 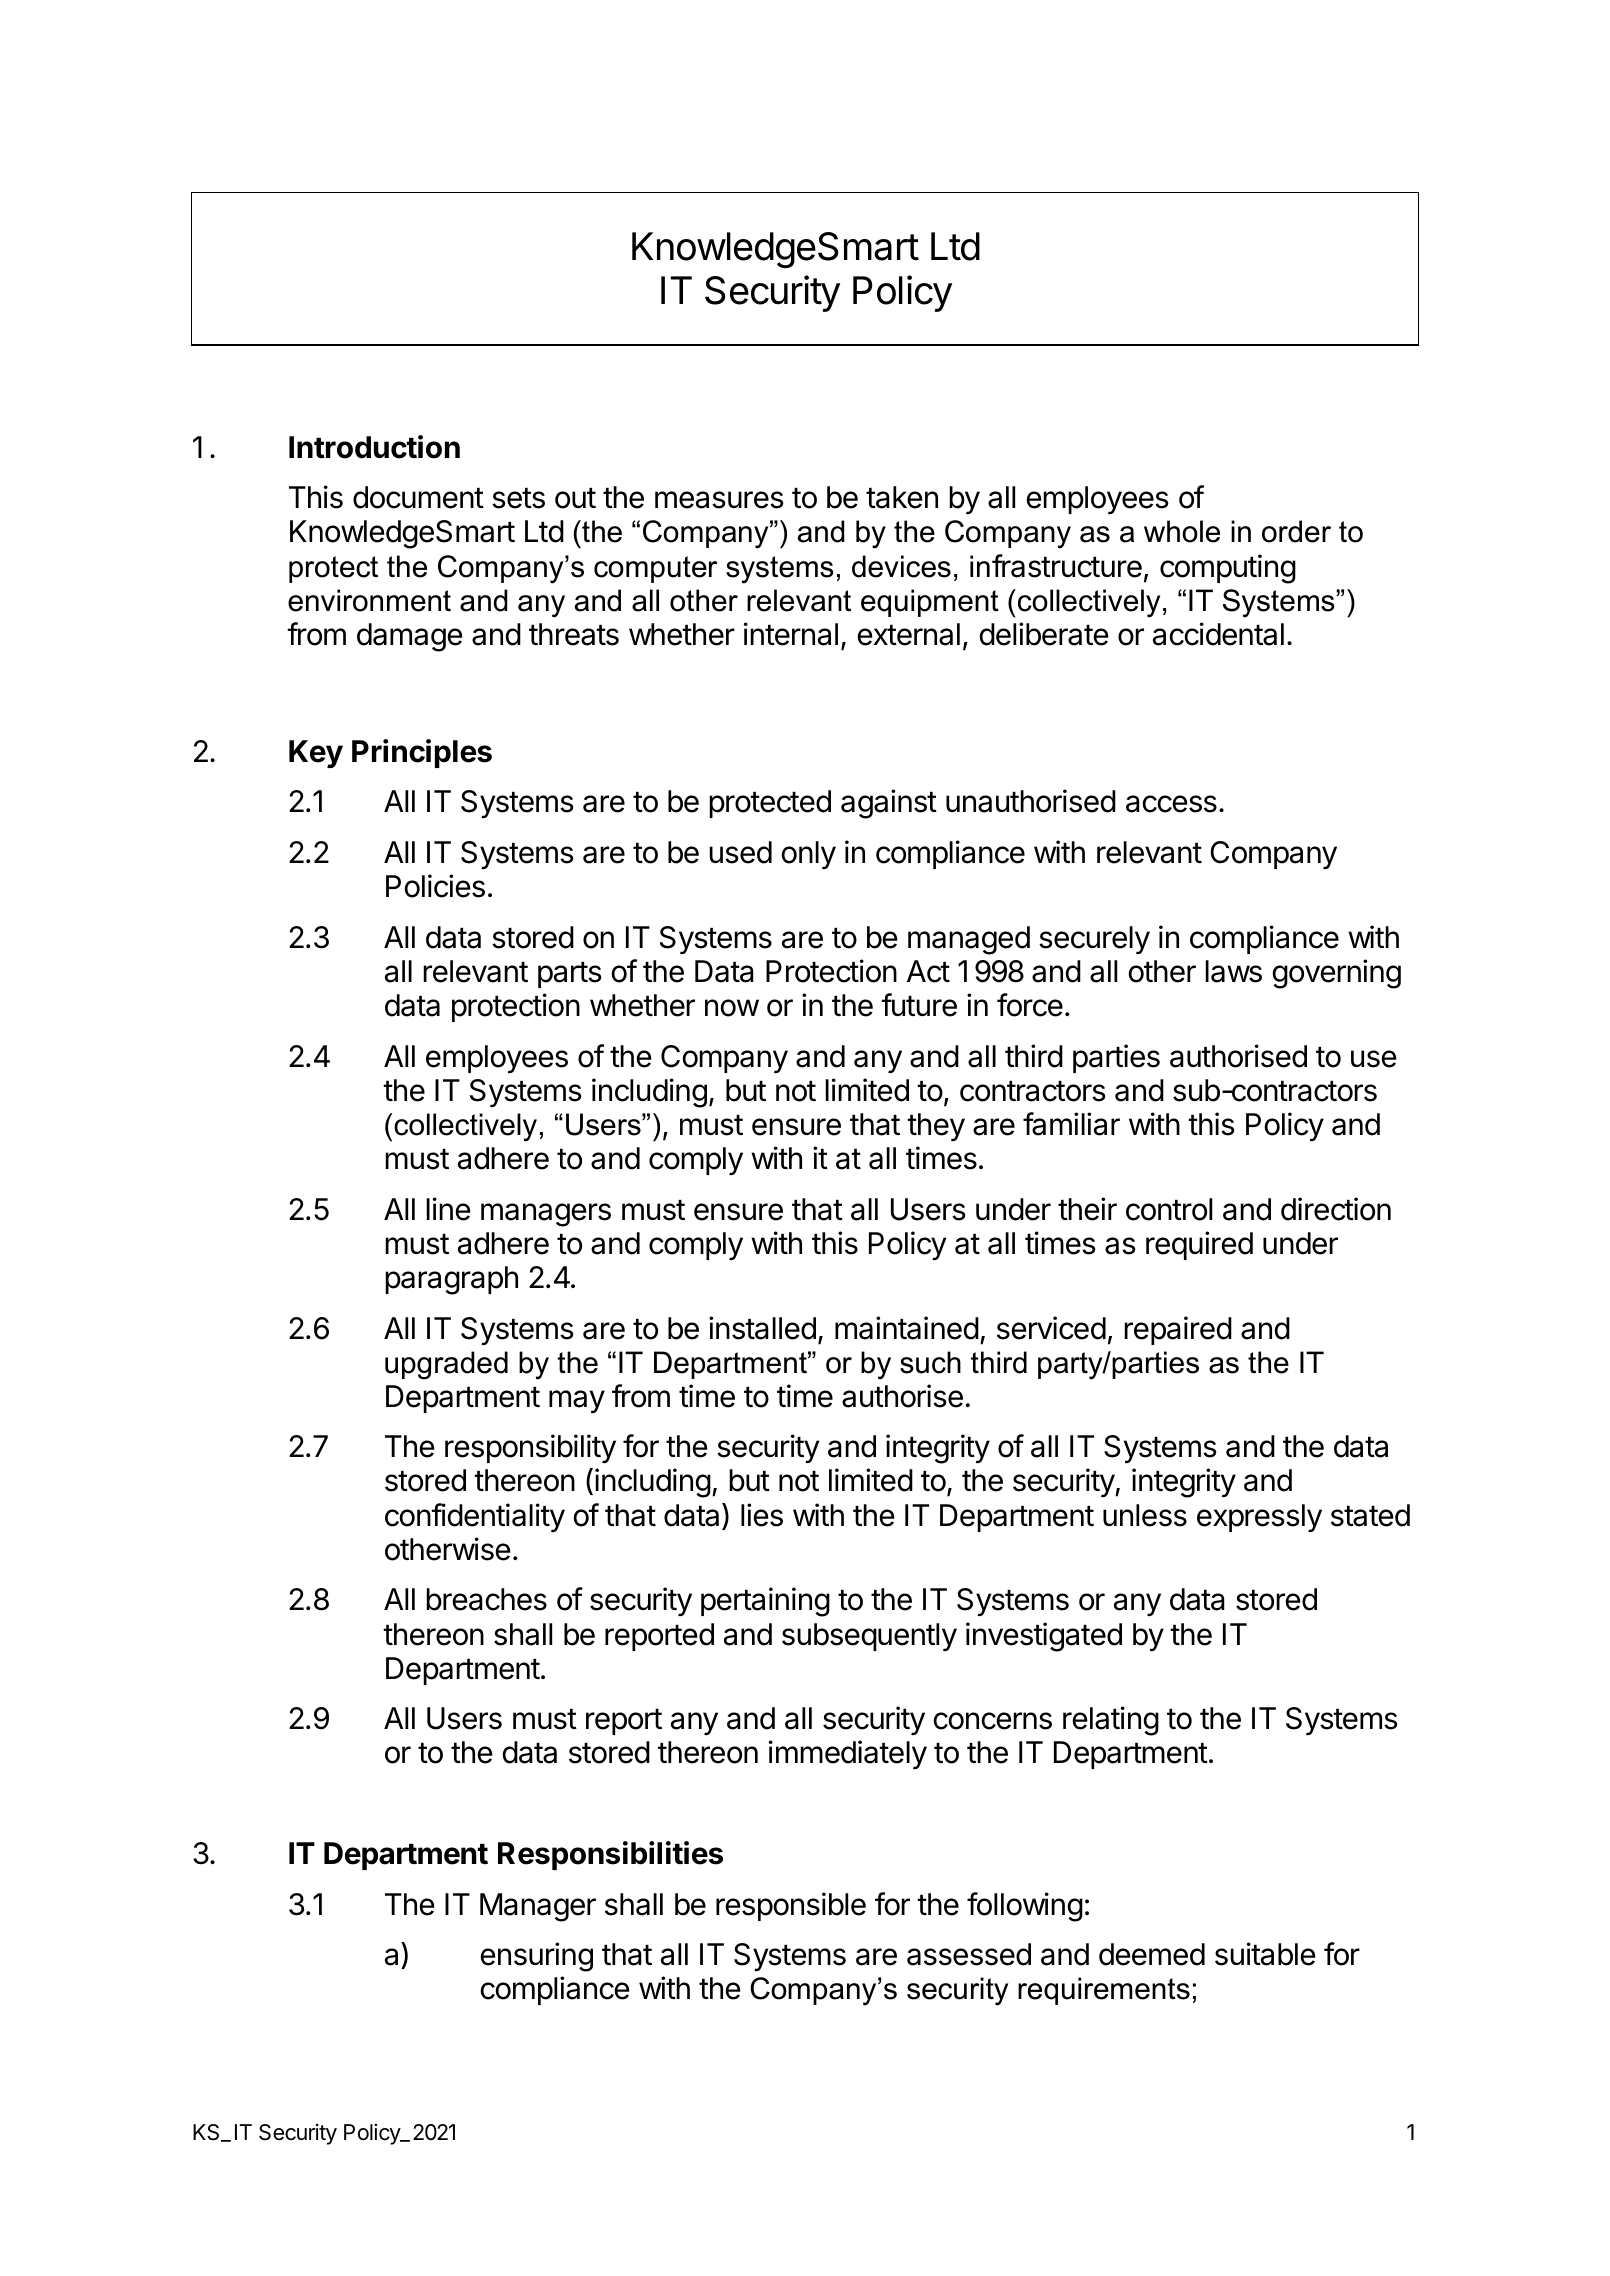 I want to click on subsequently, so click(x=869, y=1637).
